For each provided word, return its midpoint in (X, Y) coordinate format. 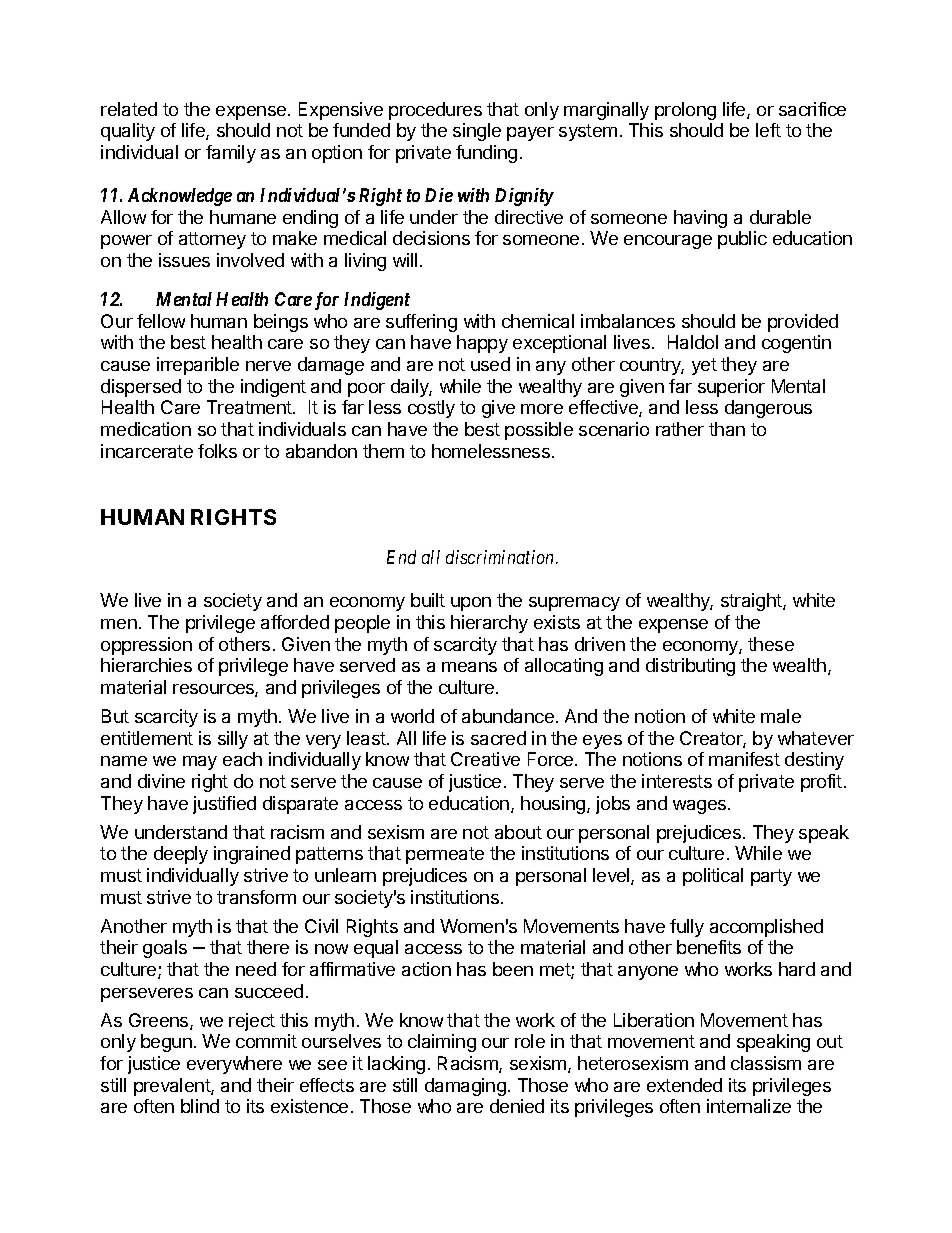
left (768, 130)
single (477, 132)
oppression (146, 646)
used (490, 364)
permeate (445, 855)
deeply (181, 855)
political (713, 877)
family (231, 154)
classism (766, 1063)
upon (471, 604)
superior (731, 388)
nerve (268, 366)
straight (752, 602)
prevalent (173, 1087)
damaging (465, 1087)
